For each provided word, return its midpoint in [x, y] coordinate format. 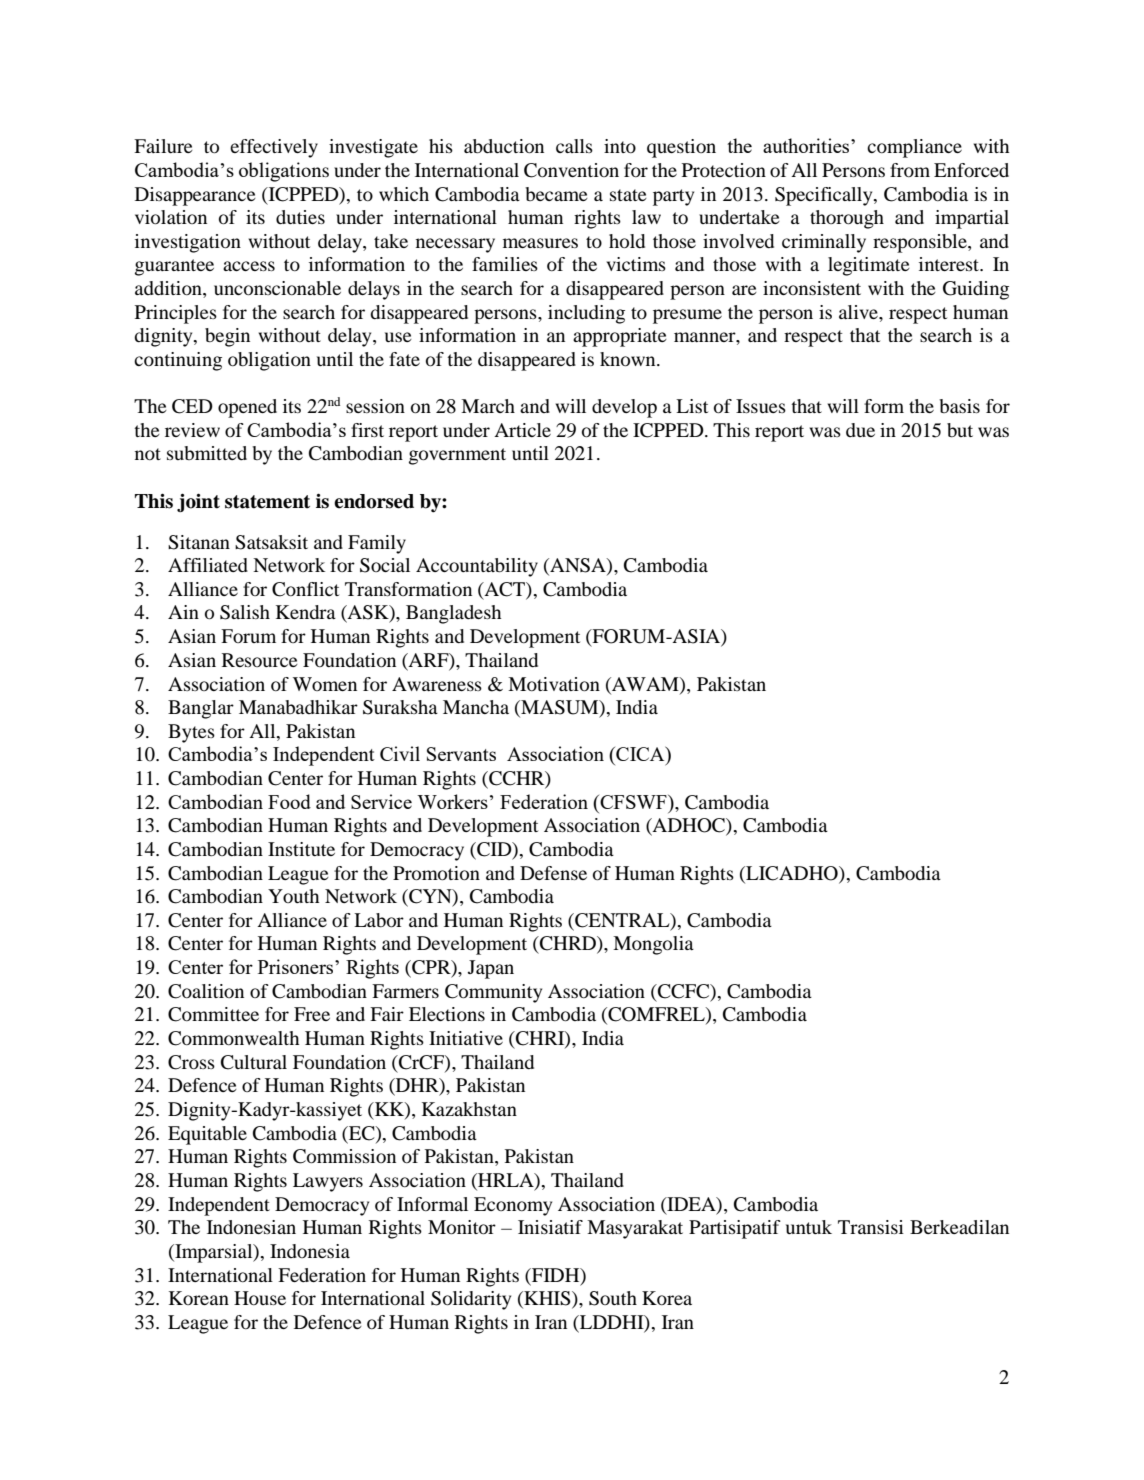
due [860, 430]
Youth [293, 896]
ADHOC [689, 826]
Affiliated [208, 565]
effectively [274, 148]
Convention [571, 170]
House [260, 1298]
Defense [553, 873]
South [613, 1298]
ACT [504, 590]
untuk [809, 1227]
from [910, 170]
